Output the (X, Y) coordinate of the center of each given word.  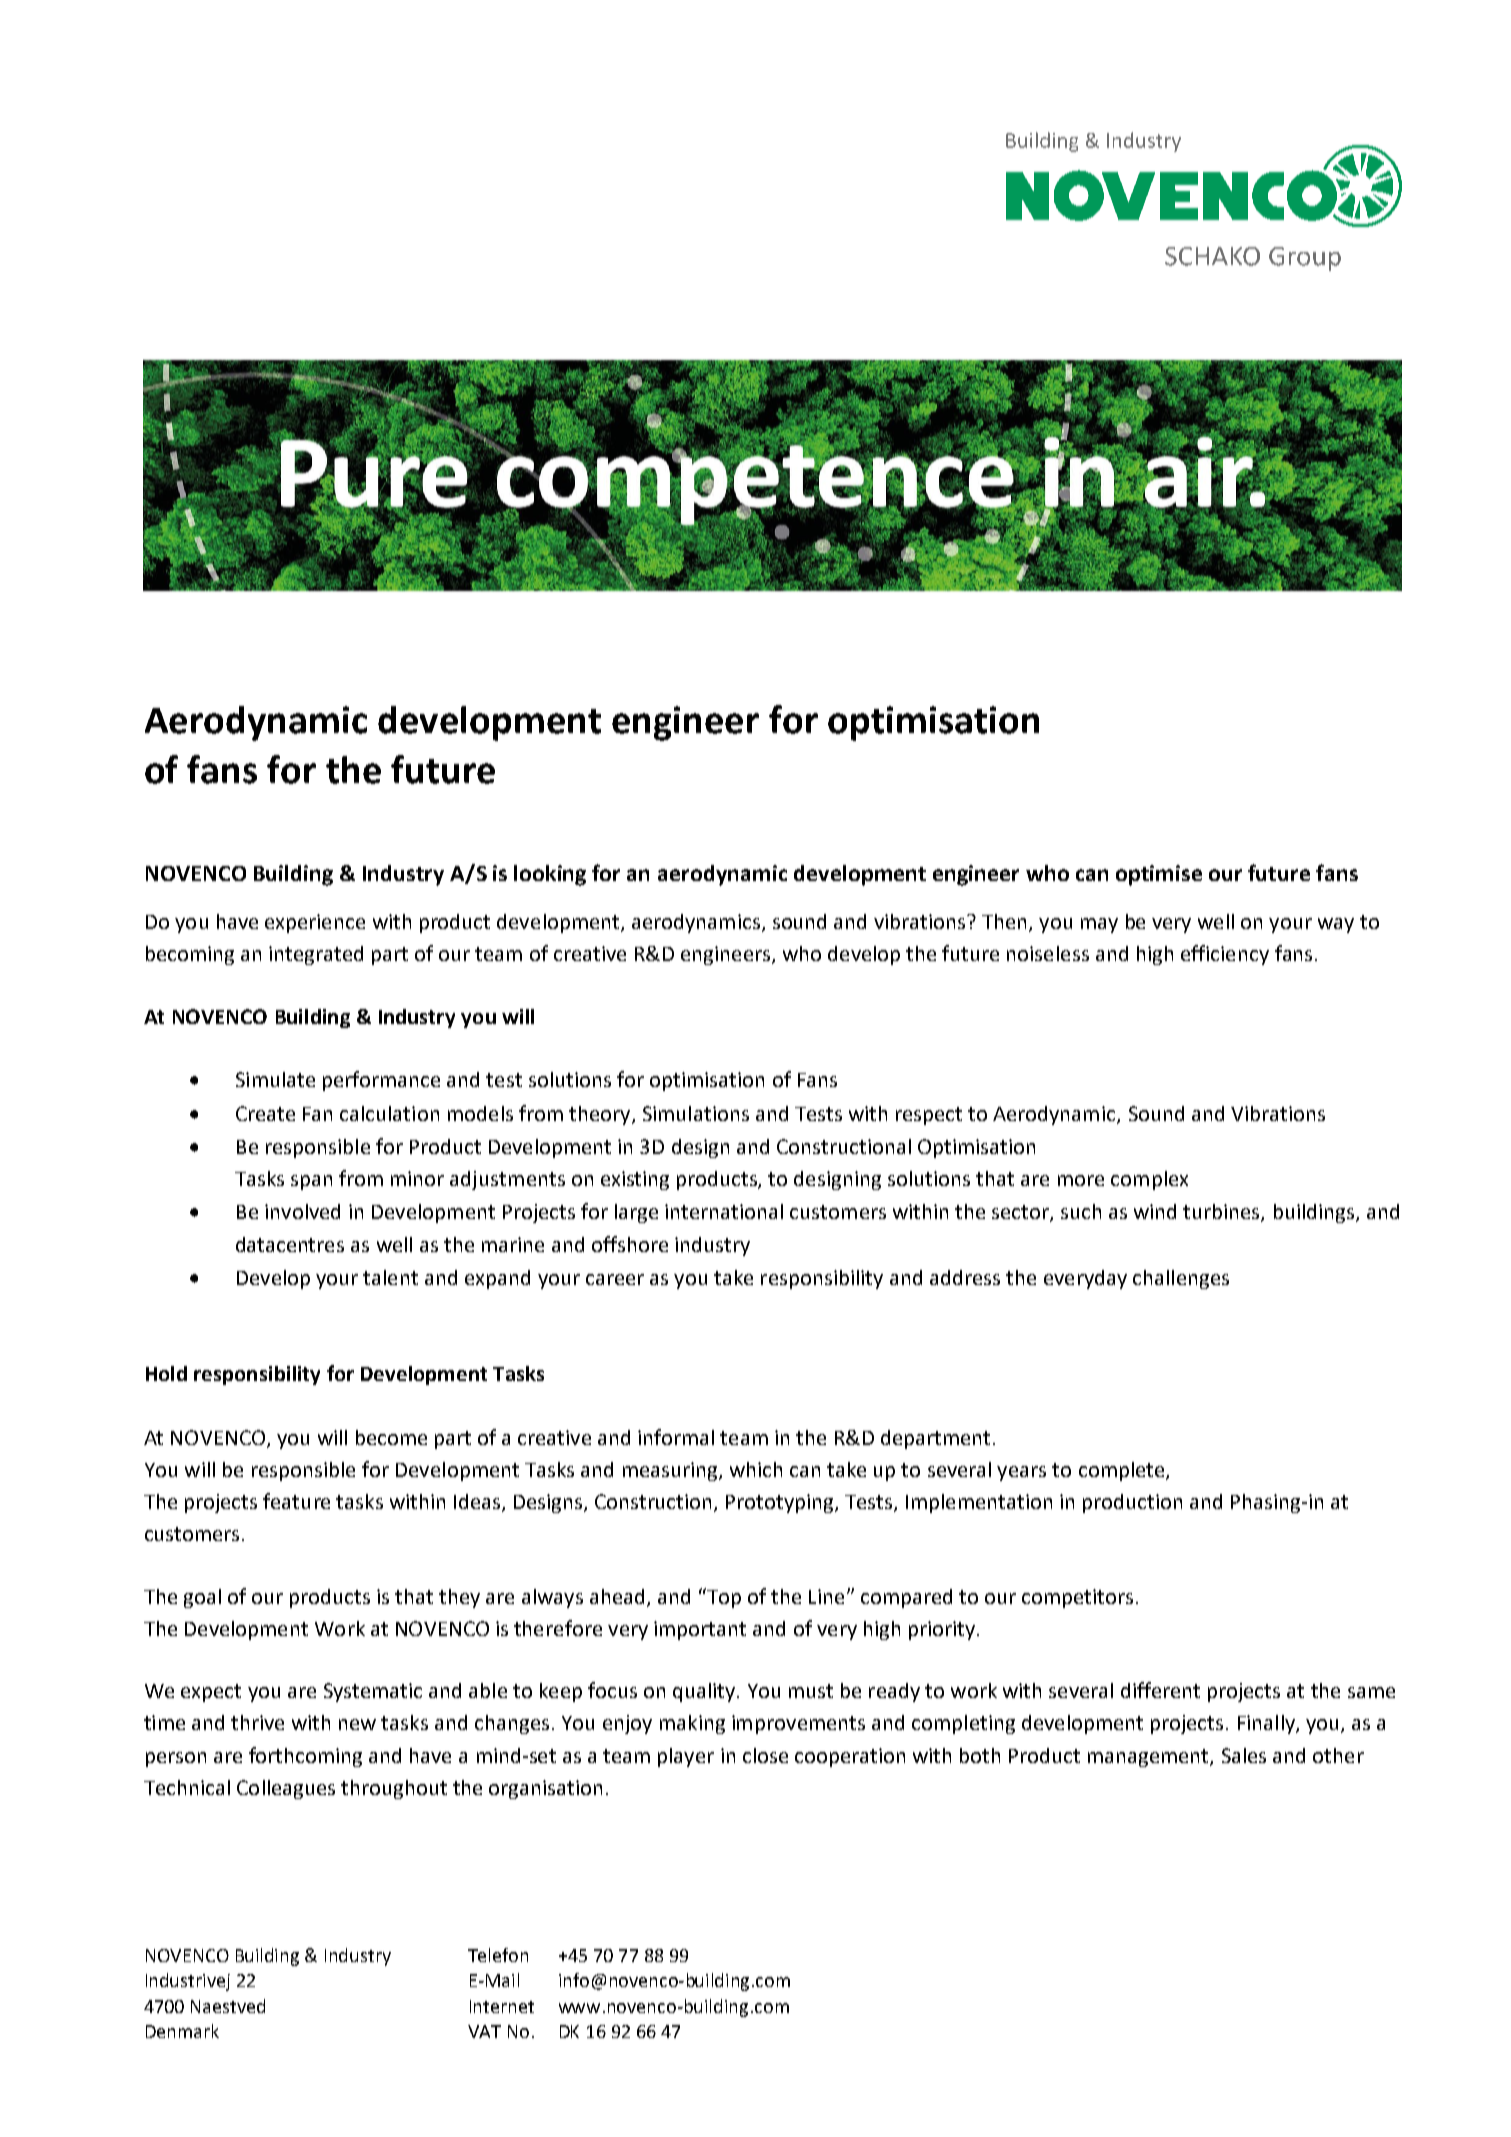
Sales (1244, 1755)
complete (1123, 1471)
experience (315, 923)
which (756, 1469)
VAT (484, 2031)
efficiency (1225, 955)
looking (550, 875)
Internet (502, 2006)
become (391, 1437)
